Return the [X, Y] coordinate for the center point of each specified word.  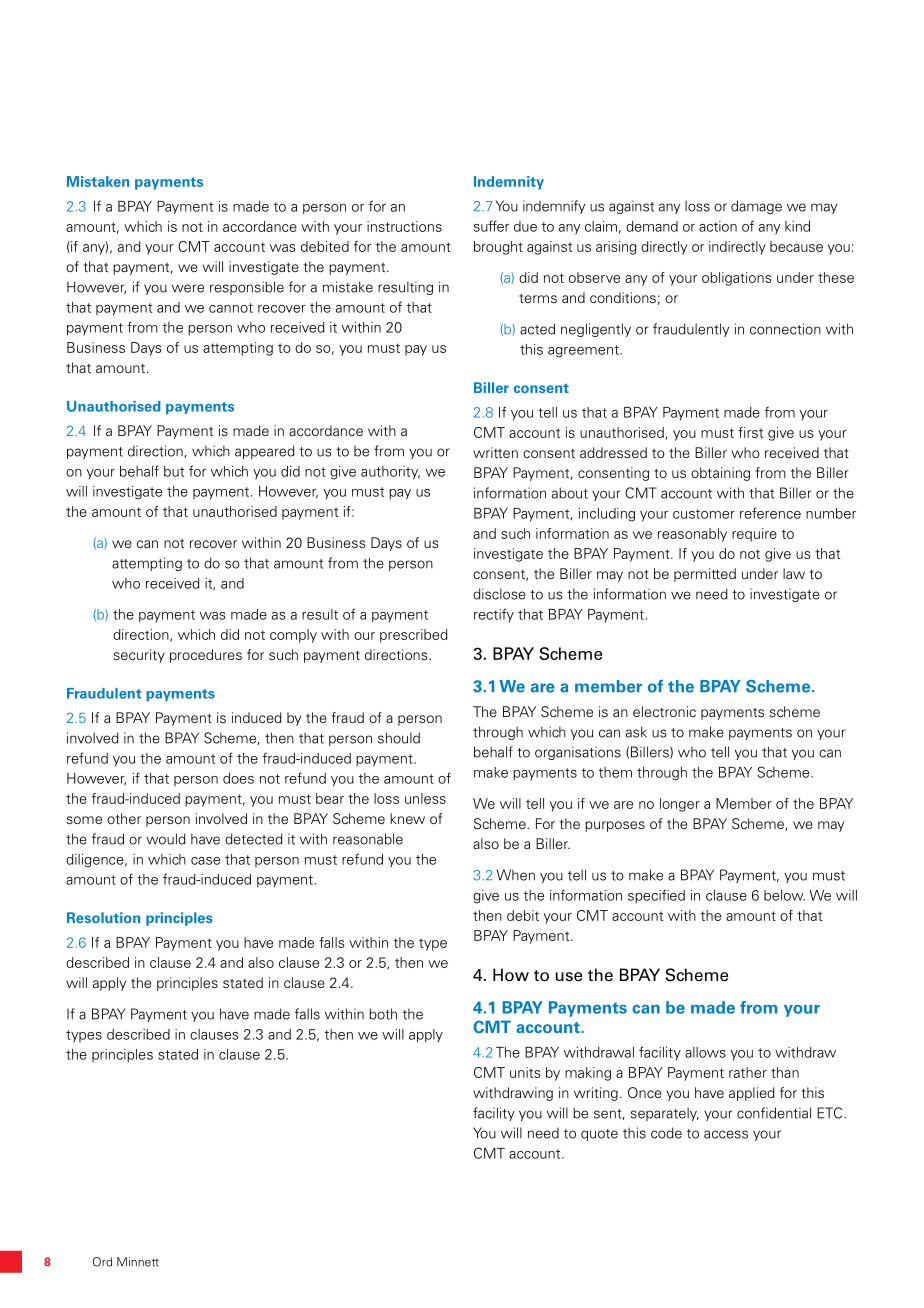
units [525, 1072]
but [174, 471]
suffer [491, 226]
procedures [206, 656]
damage [756, 207]
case [205, 861]
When [516, 875]
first [750, 432]
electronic [664, 711]
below [784, 895]
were [188, 288]
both [383, 1014]
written [495, 452]
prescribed [414, 636]
